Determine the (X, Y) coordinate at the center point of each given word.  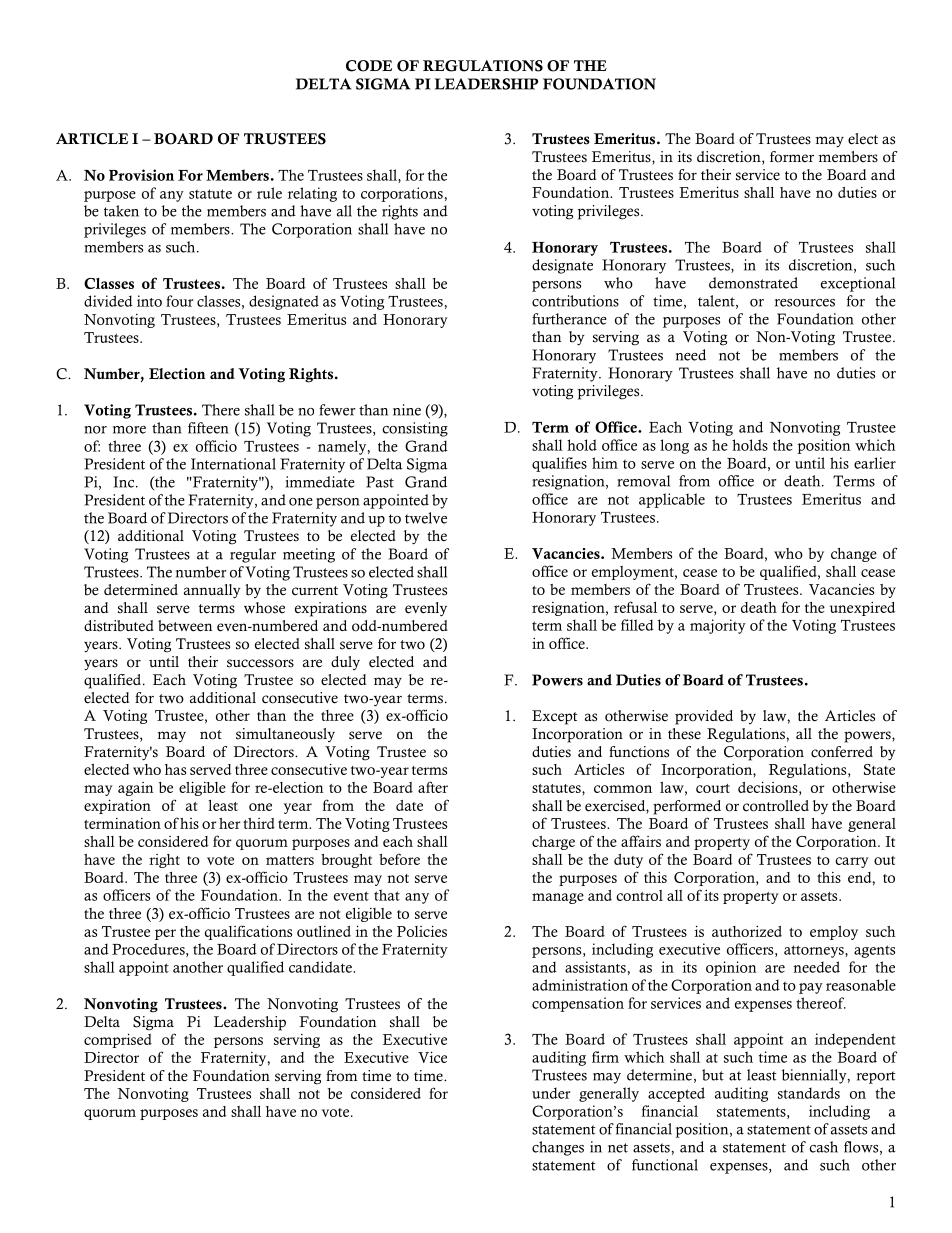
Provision (141, 175)
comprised (118, 1040)
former (792, 157)
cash (823, 1147)
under (551, 1093)
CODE (369, 66)
